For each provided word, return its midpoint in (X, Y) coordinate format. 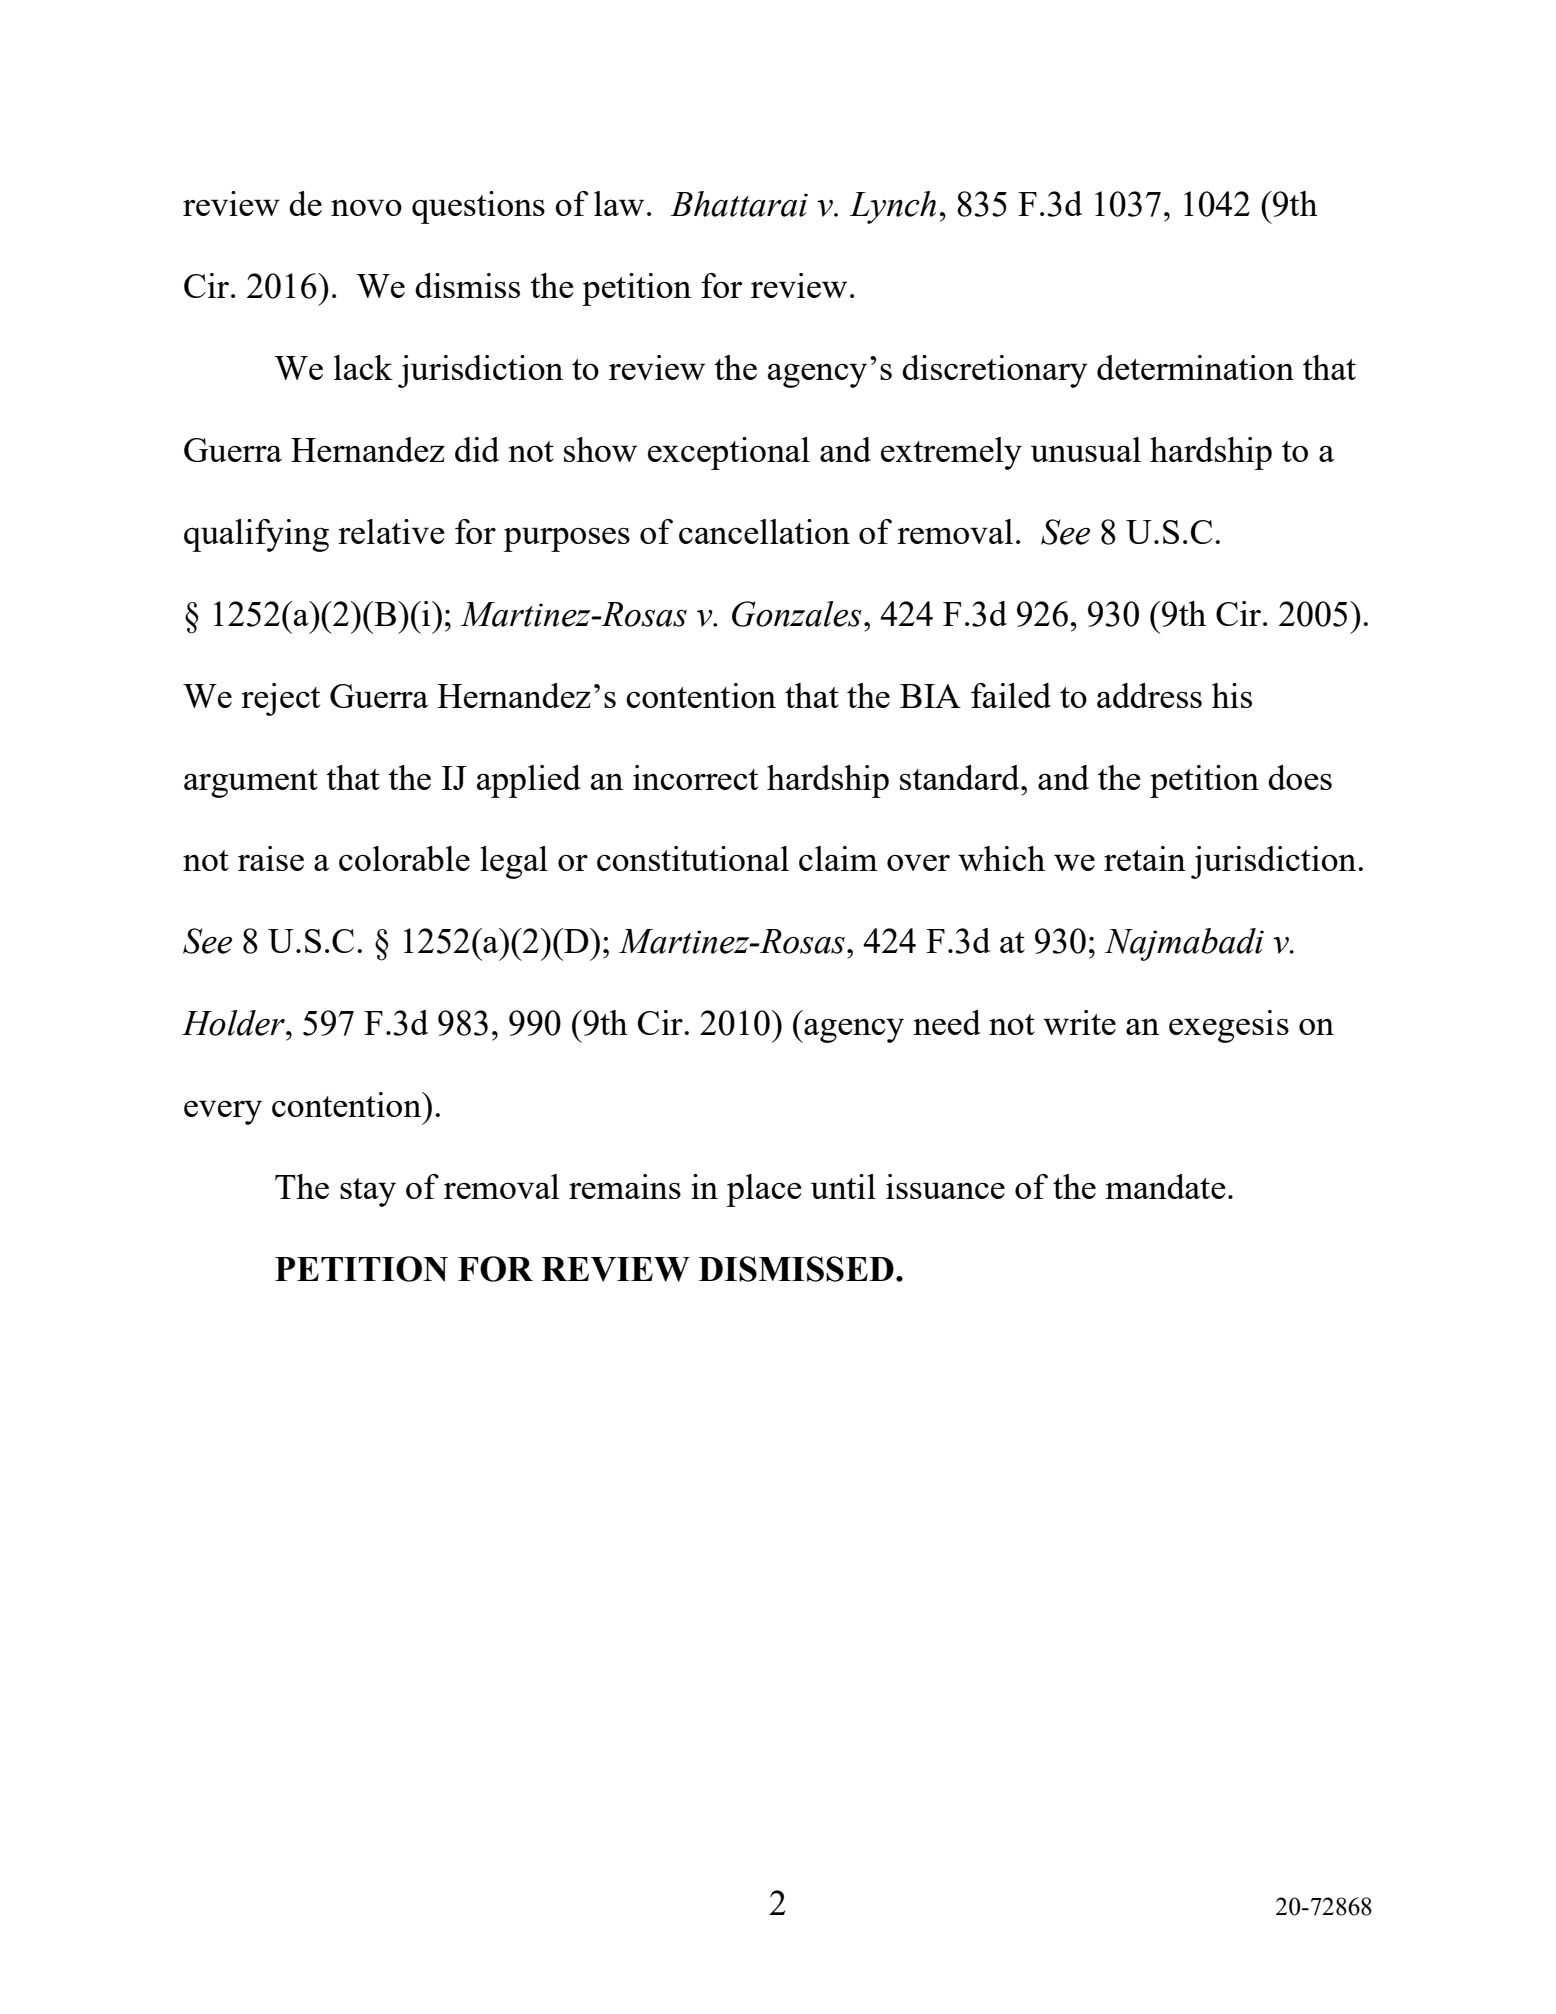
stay (368, 1192)
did (477, 449)
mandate (1166, 1186)
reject (280, 699)
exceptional (729, 453)
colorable (404, 858)
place (764, 1190)
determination (1195, 367)
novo (366, 207)
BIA (930, 696)
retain (1145, 858)
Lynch (892, 207)
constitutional (693, 858)
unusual (1085, 449)
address (1149, 695)
